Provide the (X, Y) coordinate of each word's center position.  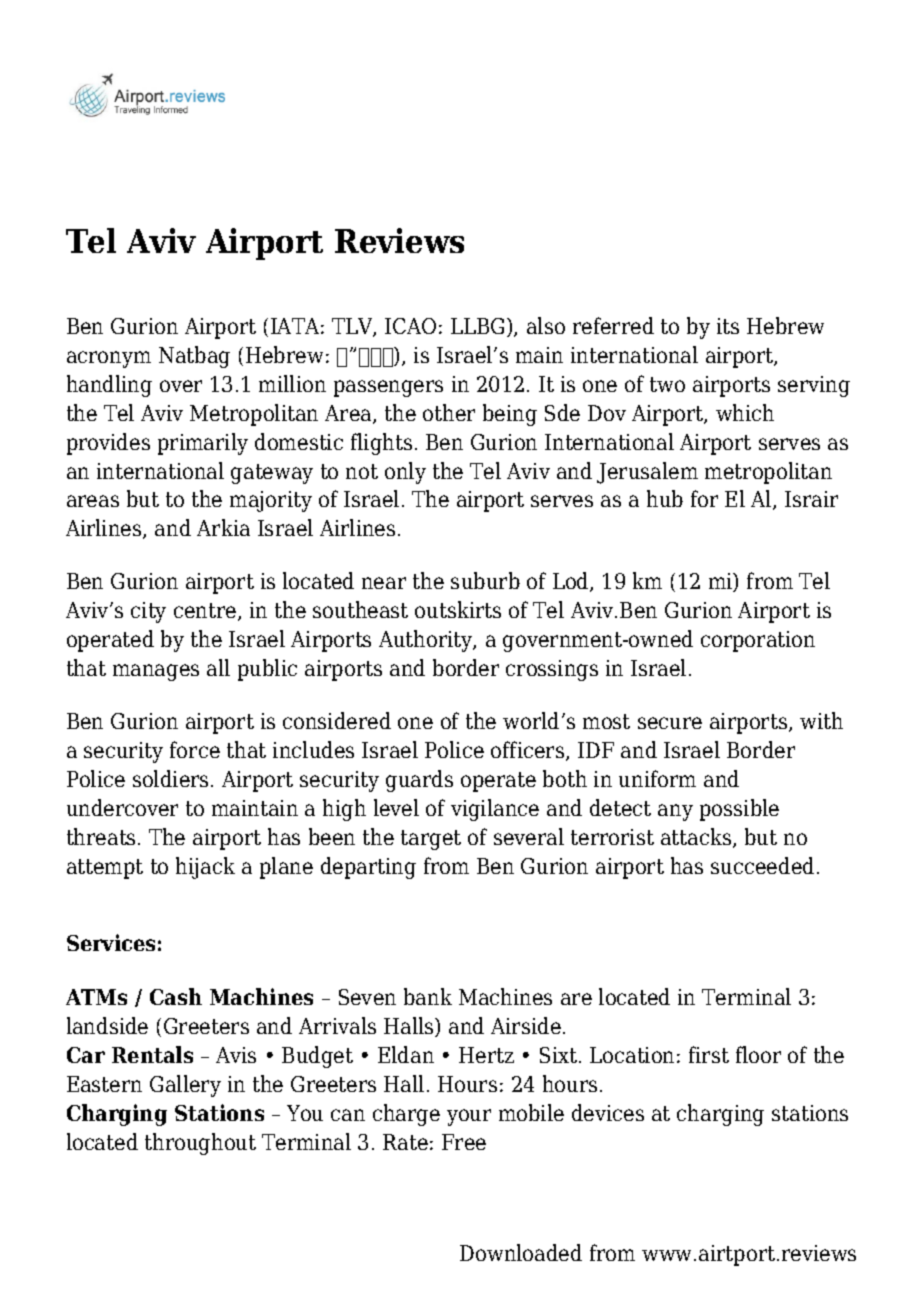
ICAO (410, 326)
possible (739, 810)
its (728, 326)
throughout (200, 1144)
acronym (109, 359)
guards (419, 781)
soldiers (170, 778)
